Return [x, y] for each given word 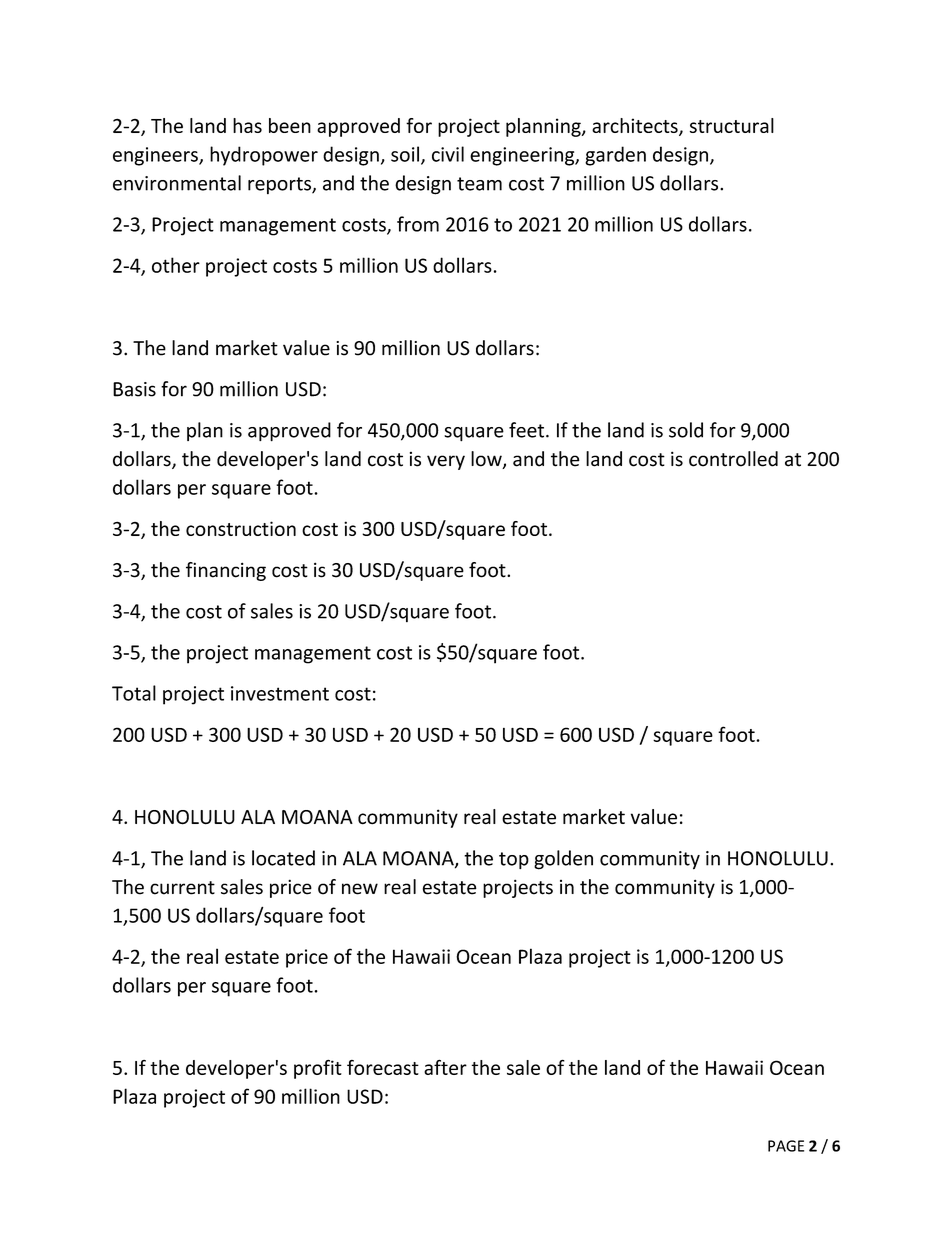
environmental [177, 183]
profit [318, 1069]
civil [448, 154]
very [446, 462]
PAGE [786, 1146]
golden [563, 860]
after [445, 1067]
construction [241, 528]
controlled [733, 459]
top [514, 860]
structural [732, 125]
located [283, 858]
